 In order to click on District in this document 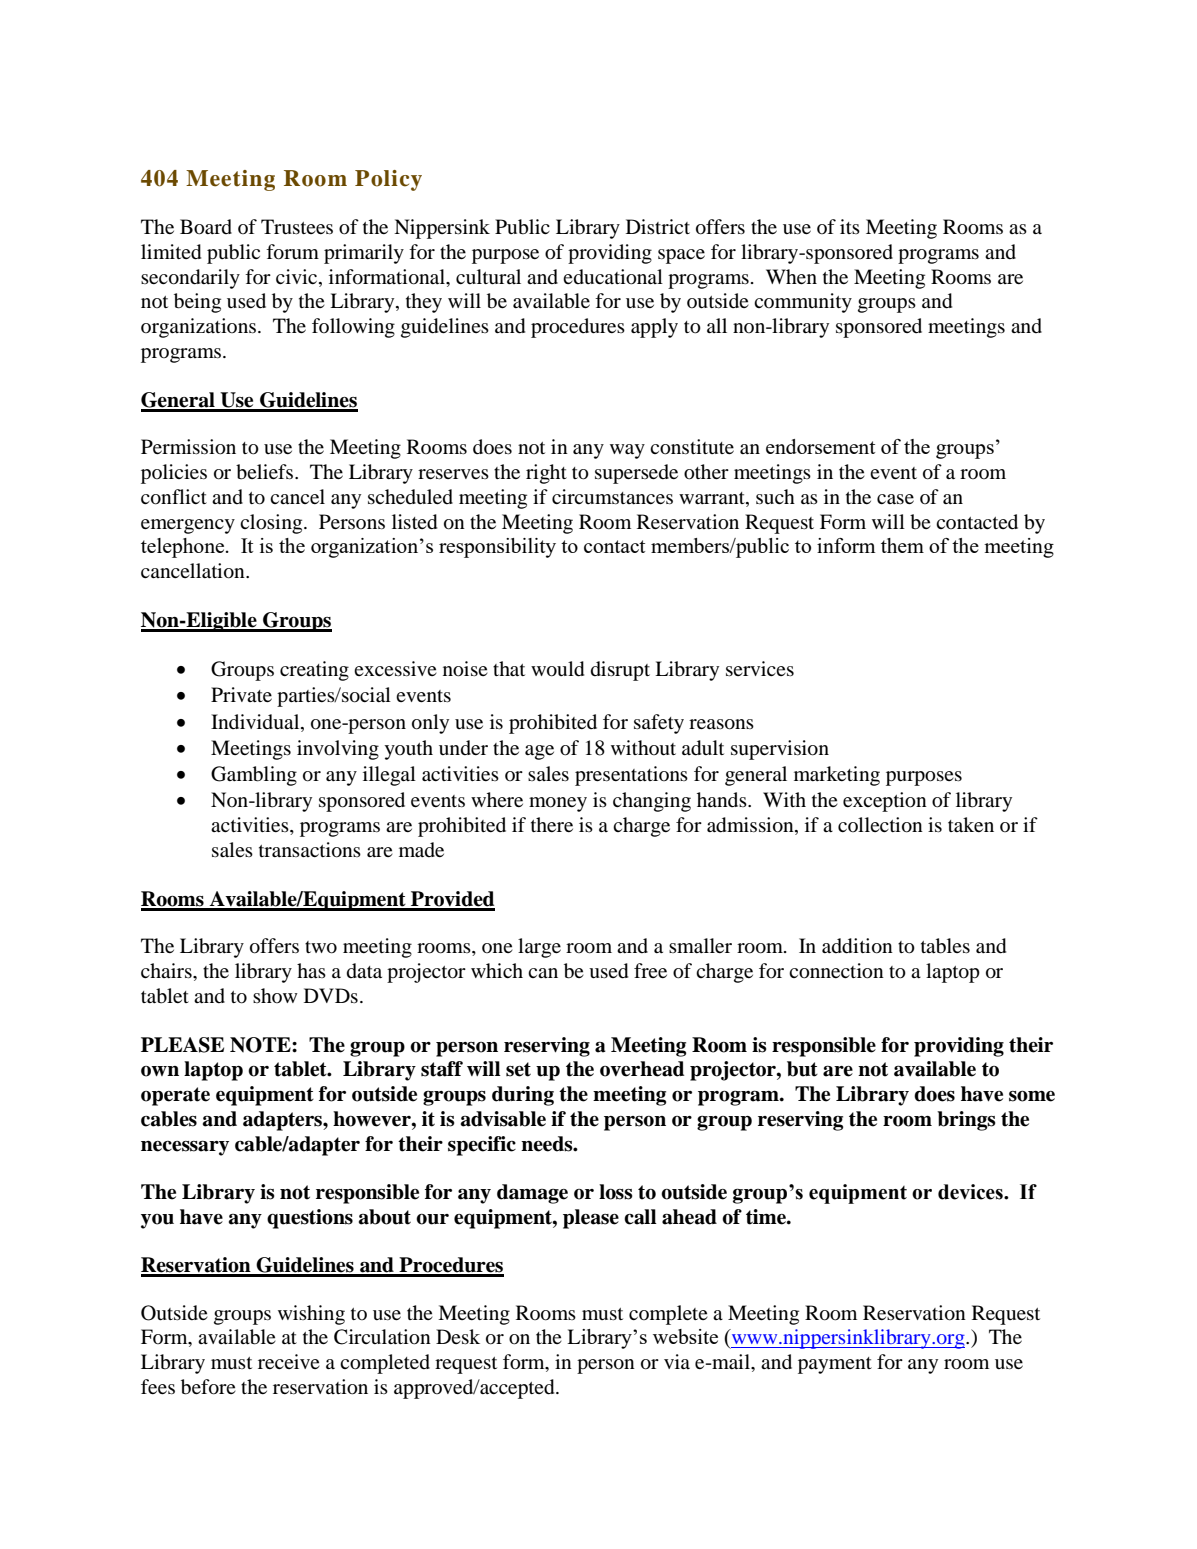, I will do `click(658, 226)`.
